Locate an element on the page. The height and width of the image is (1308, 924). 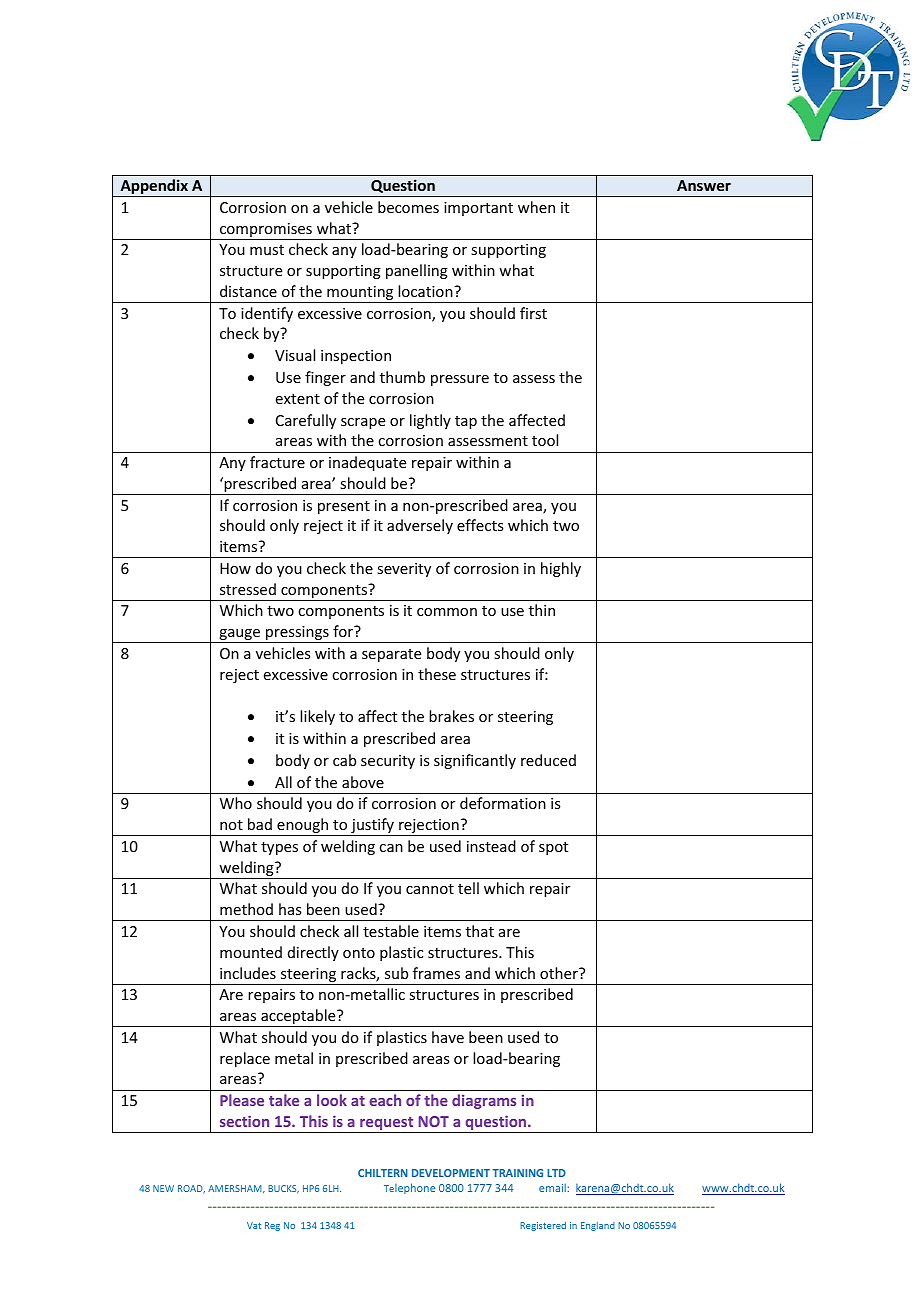
method is located at coordinates (246, 909).
